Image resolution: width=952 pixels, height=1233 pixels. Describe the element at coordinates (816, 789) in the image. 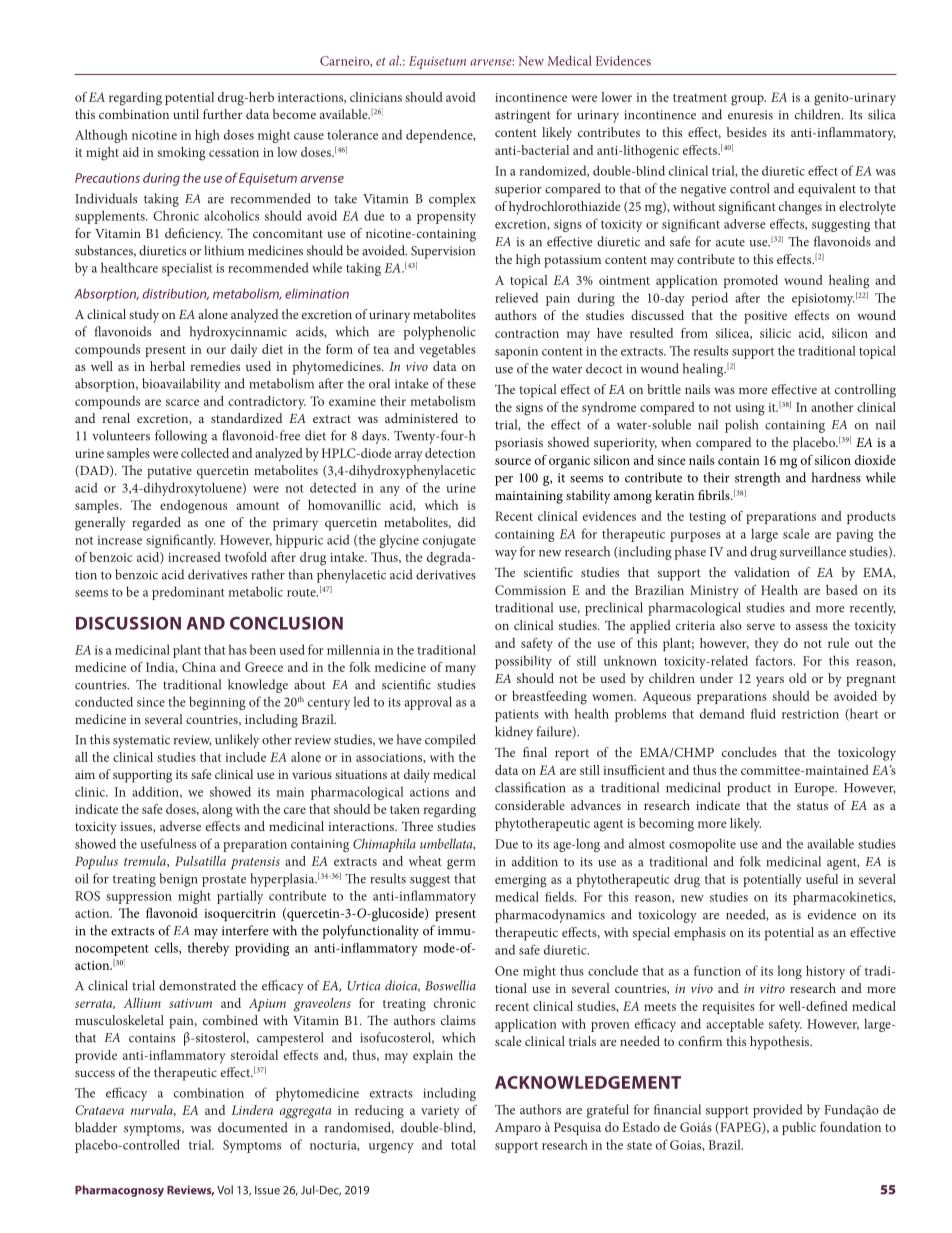

I see `Europe` at that location.
